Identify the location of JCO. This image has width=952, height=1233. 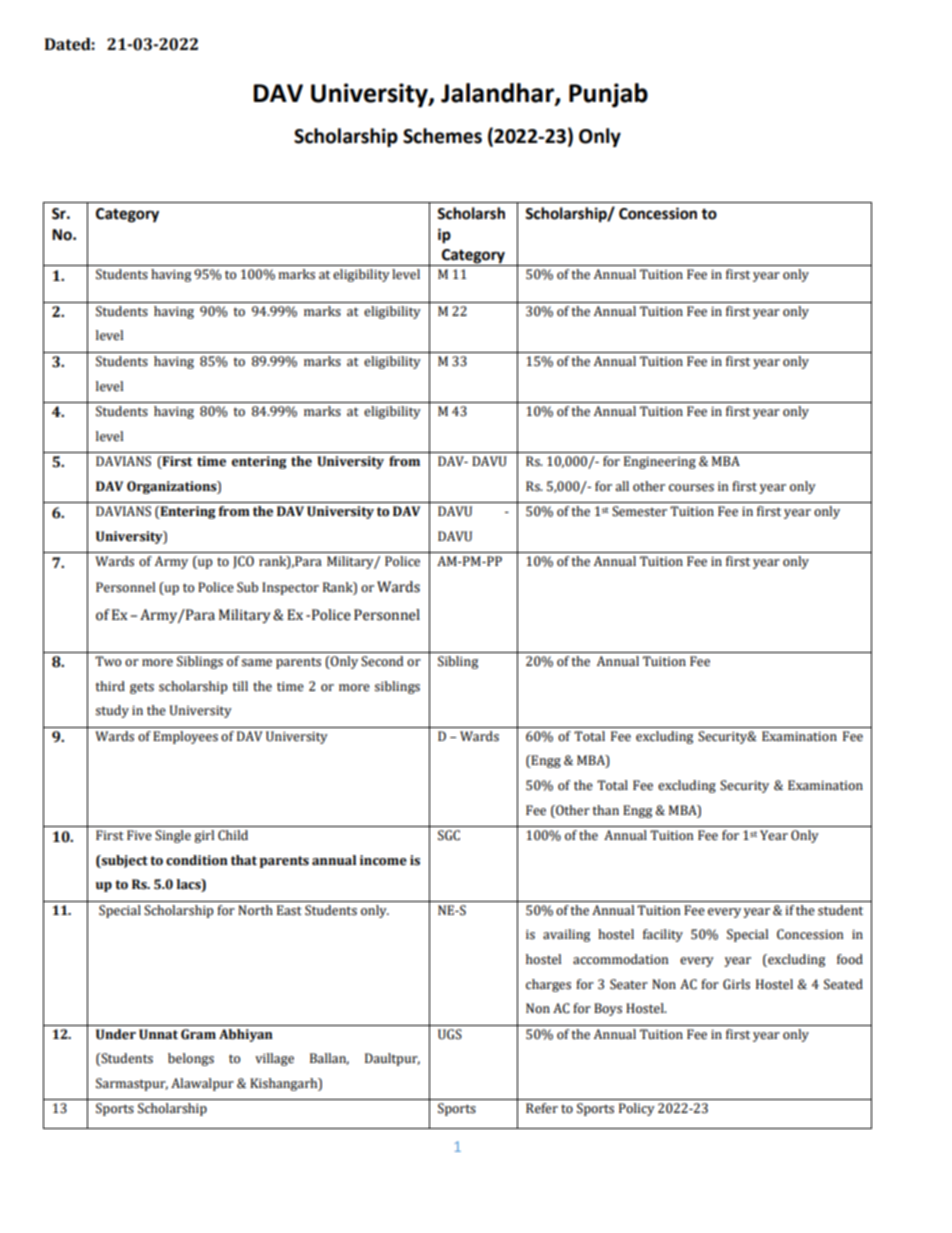
(243, 562).
